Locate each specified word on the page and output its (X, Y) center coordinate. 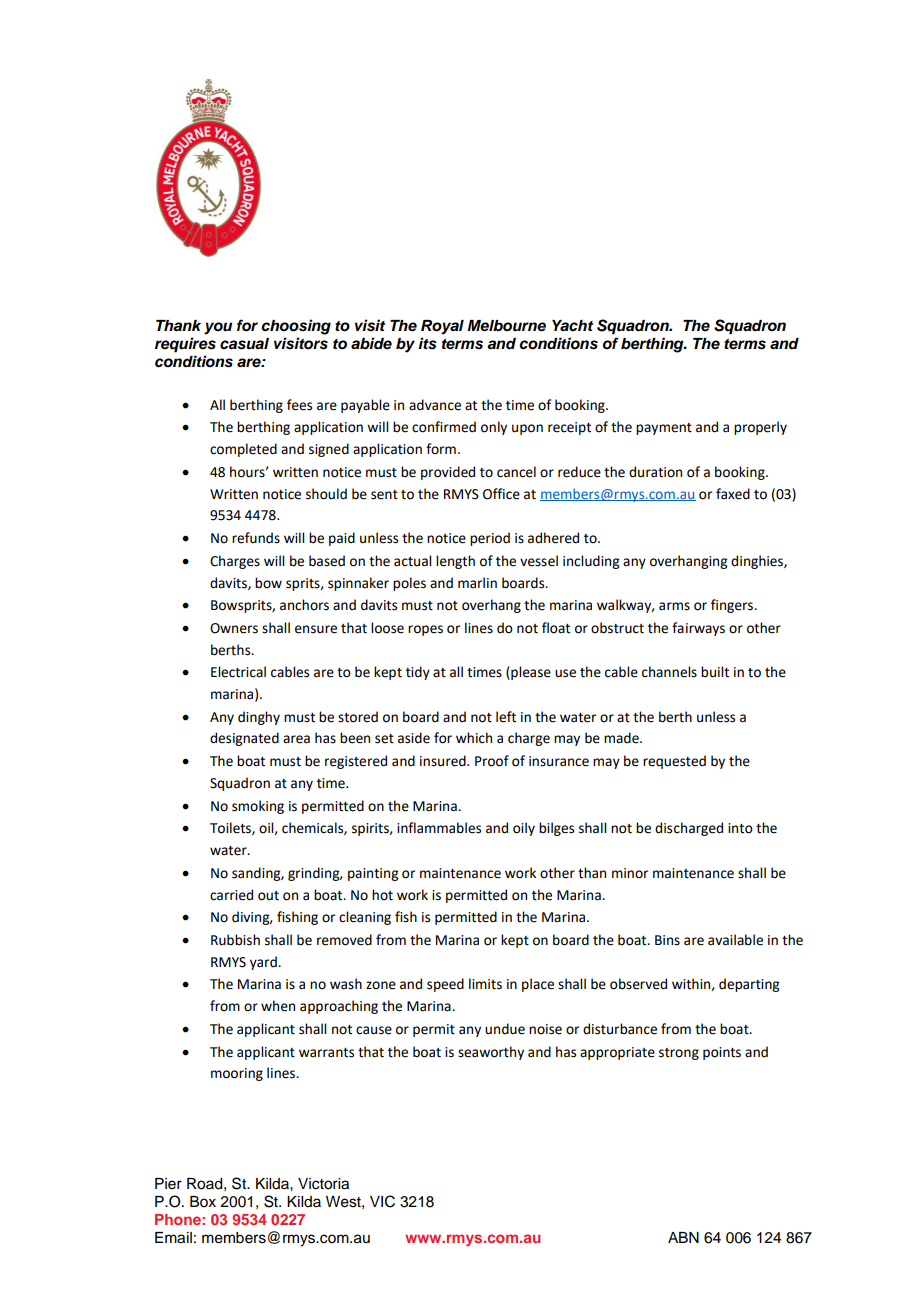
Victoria (323, 1184)
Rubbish (235, 940)
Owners (234, 628)
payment (664, 429)
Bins (667, 940)
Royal (442, 327)
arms (674, 606)
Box (203, 1202)
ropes (425, 630)
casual (244, 344)
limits (485, 984)
